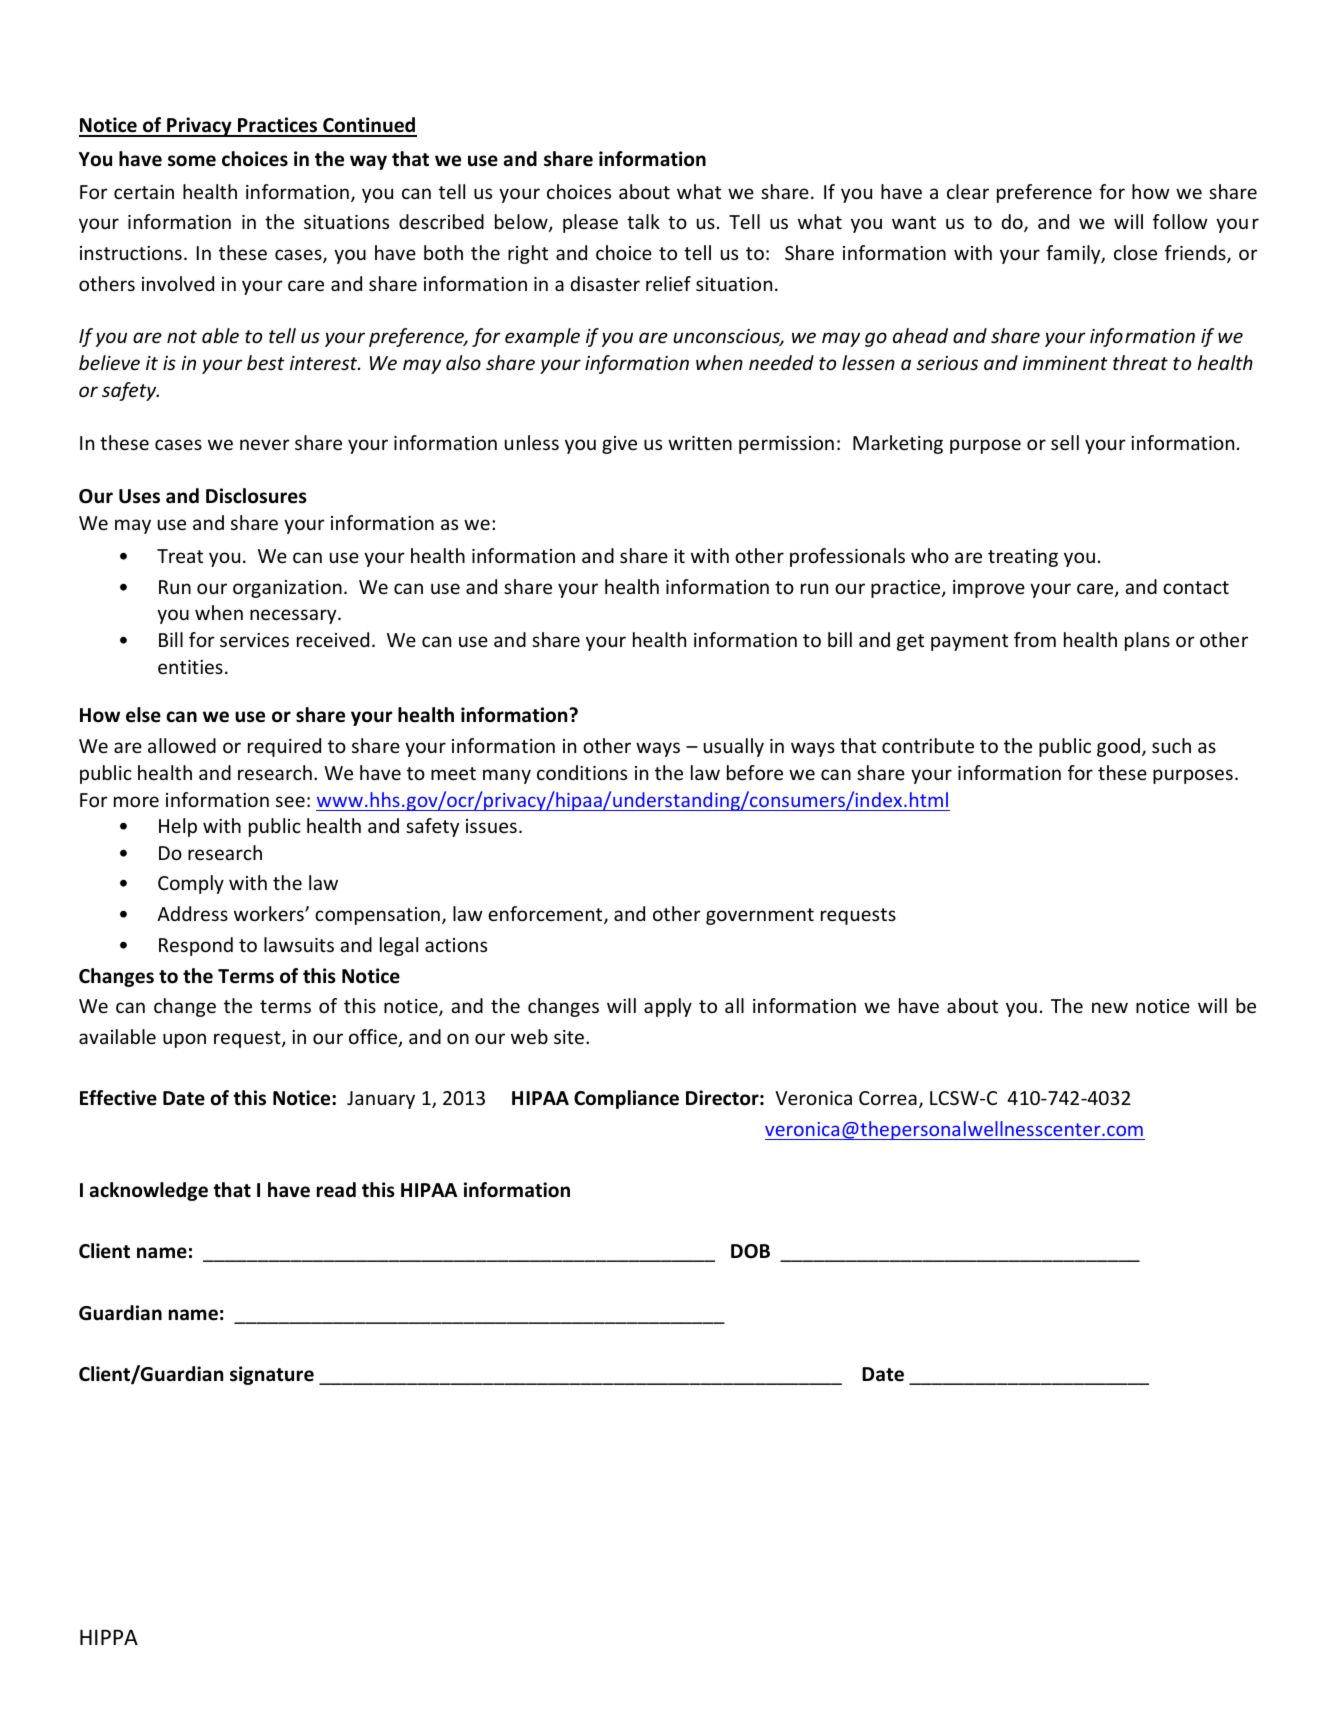 The width and height of the document is (1337, 1730). What do you see at coordinates (191, 884) in the document?
I see `Comply` at bounding box center [191, 884].
